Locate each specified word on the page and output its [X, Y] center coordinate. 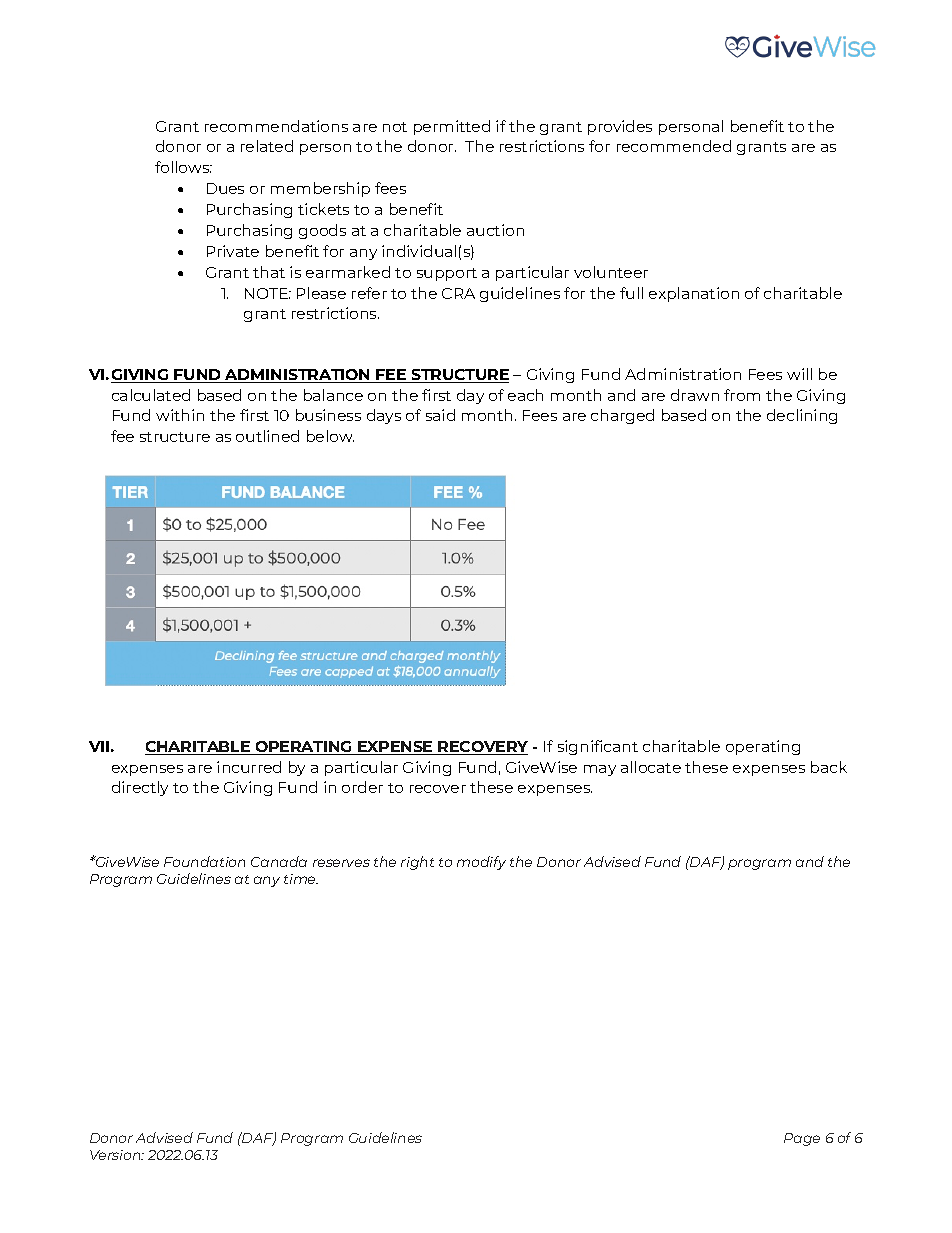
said [440, 415]
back [829, 767]
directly [140, 788]
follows [183, 167]
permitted [452, 127]
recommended [674, 146]
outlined [267, 436]
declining [802, 416]
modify [481, 863]
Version [116, 1155]
